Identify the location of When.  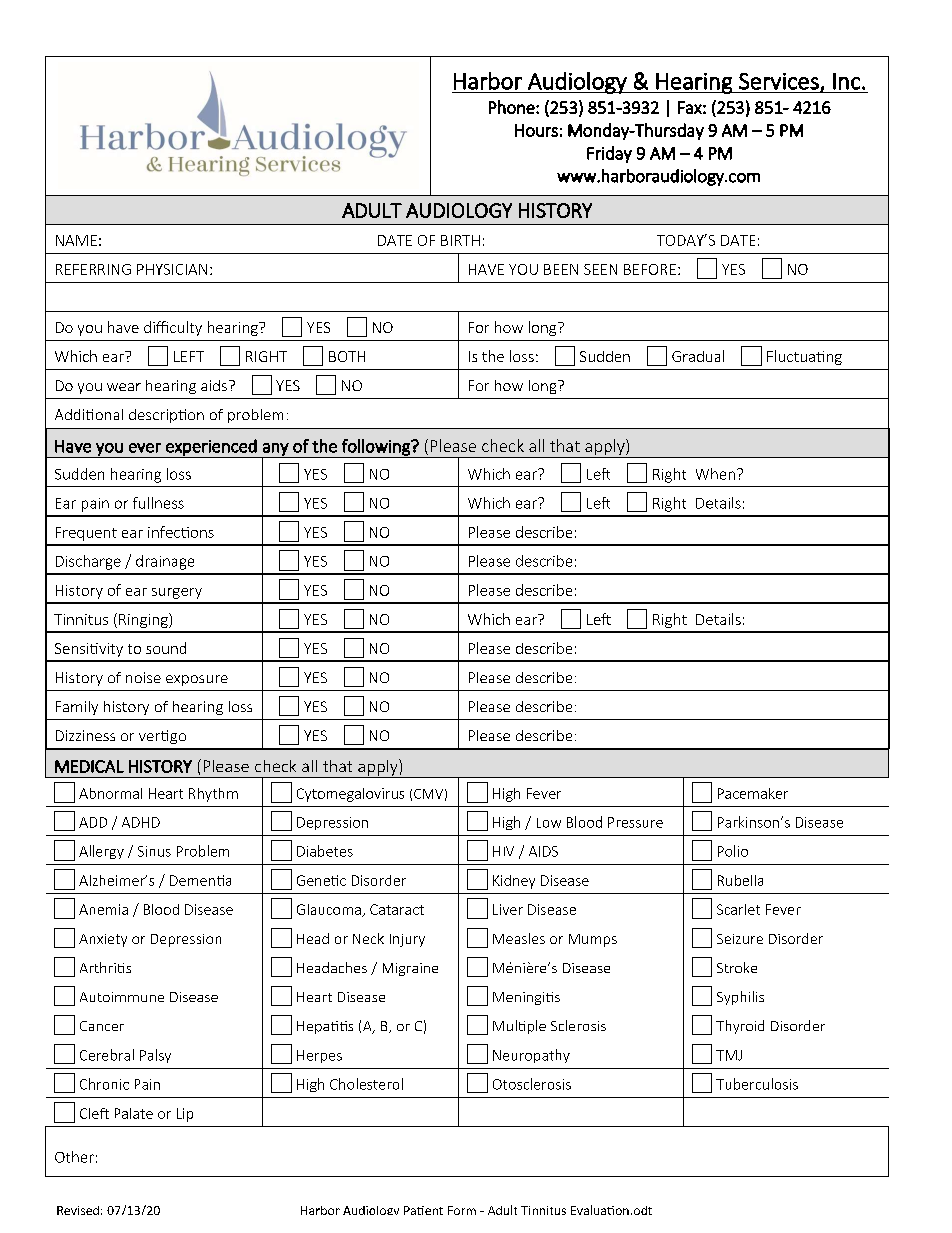
(715, 474).
